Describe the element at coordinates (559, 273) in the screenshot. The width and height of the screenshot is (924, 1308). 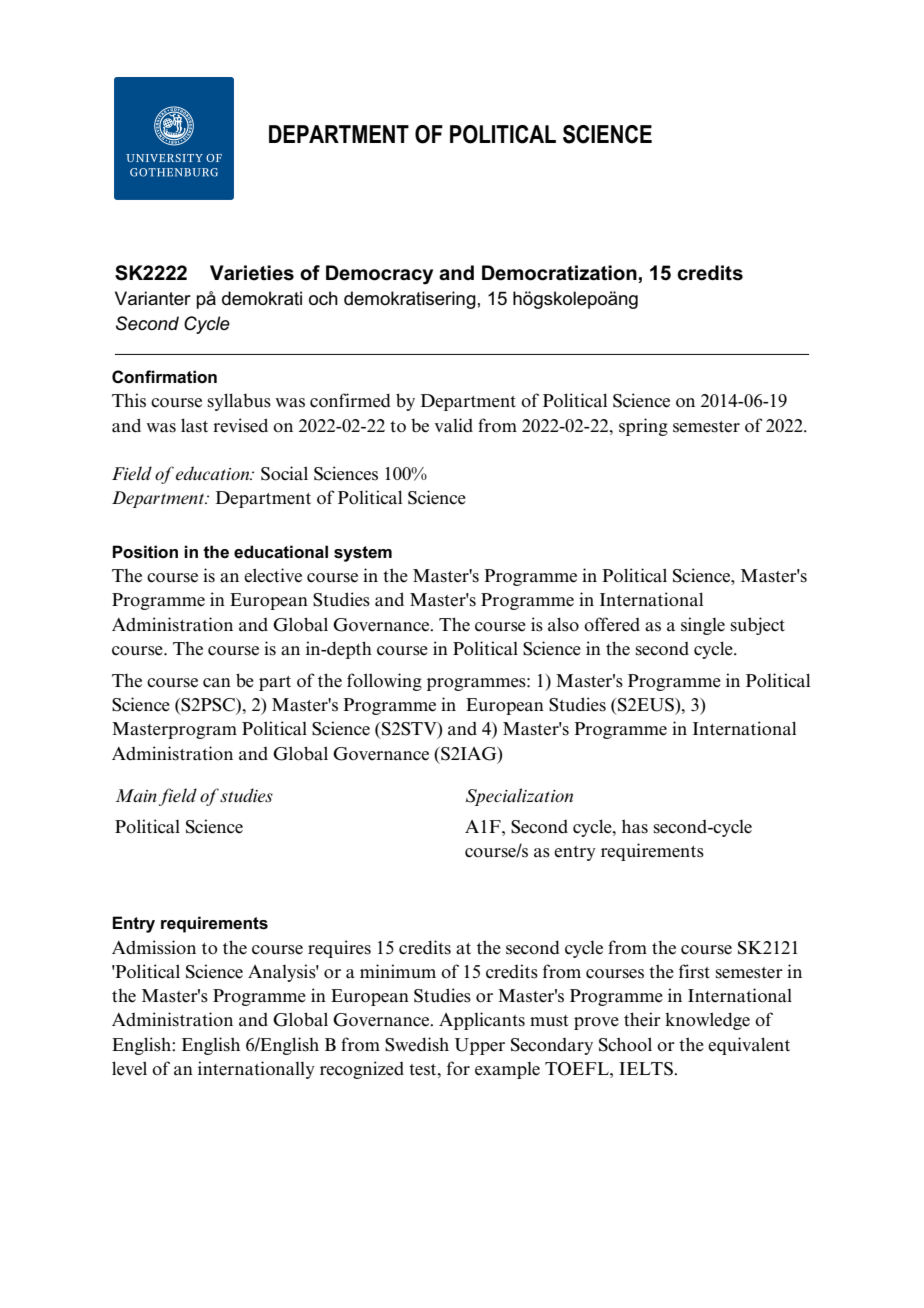
I see `Democratization` at that location.
